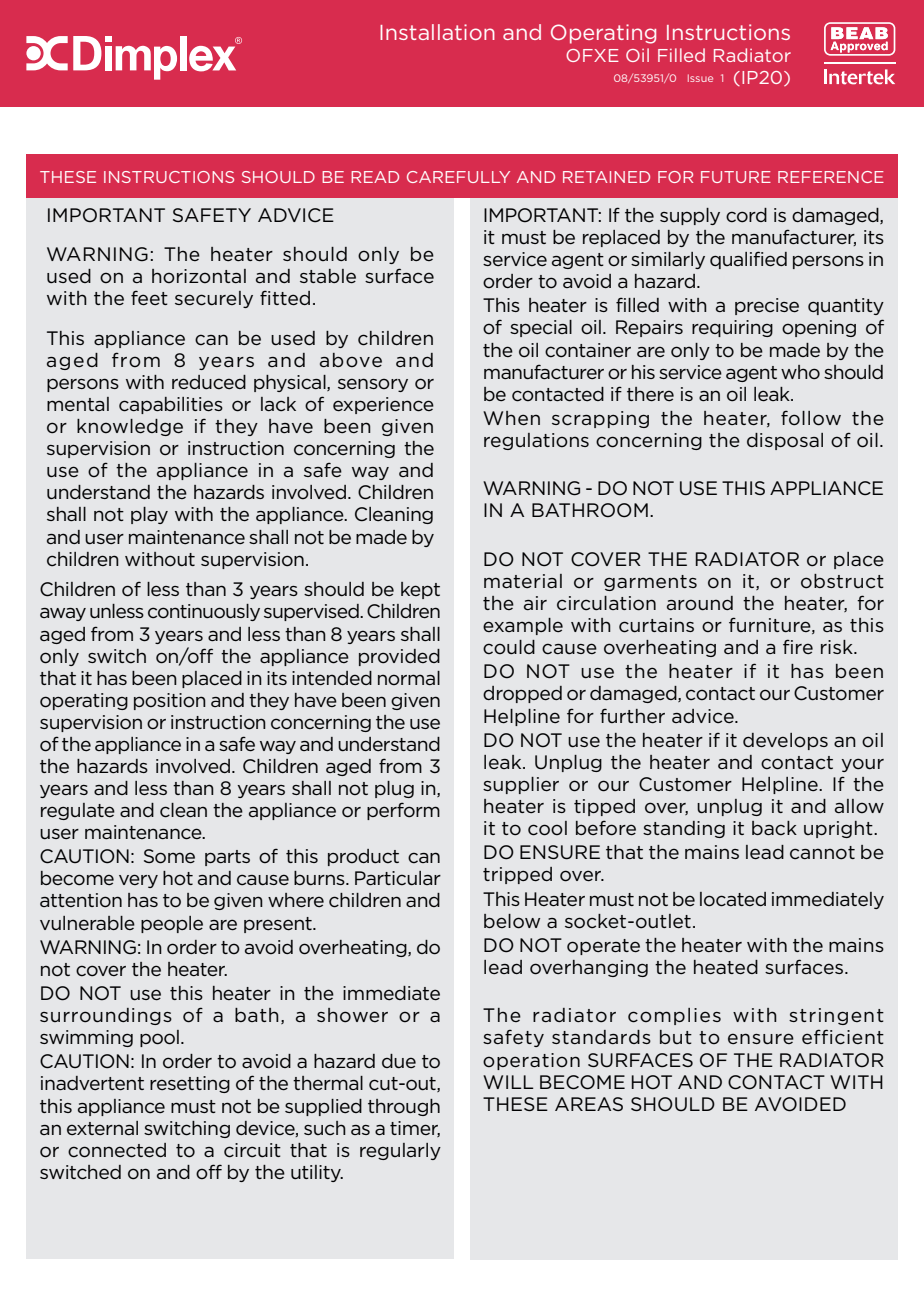  Describe the element at coordinates (536, 441) in the page. I see `regulations` at that location.
